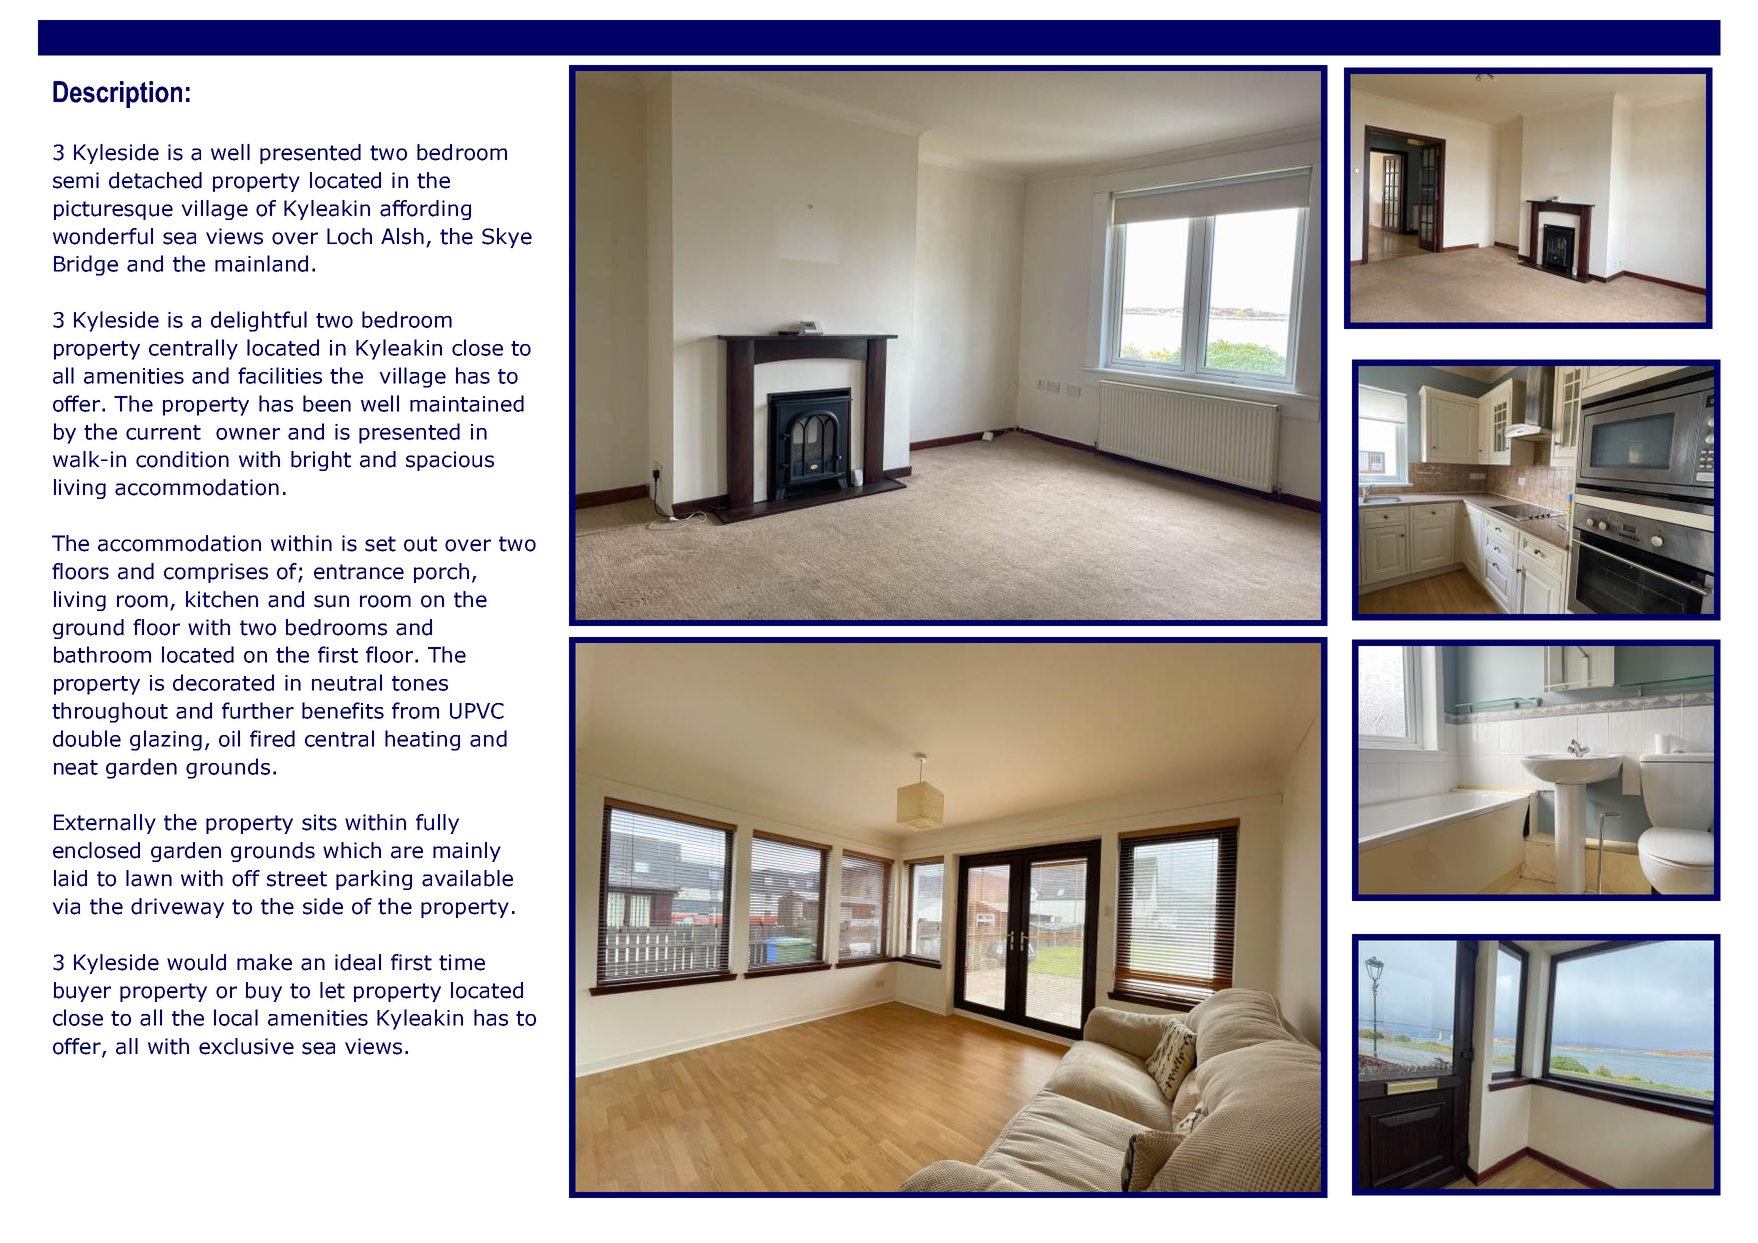 This screenshot has height=1243, width=1758. Describe the element at coordinates (216, 573) in the screenshot. I see `comprises` at that location.
